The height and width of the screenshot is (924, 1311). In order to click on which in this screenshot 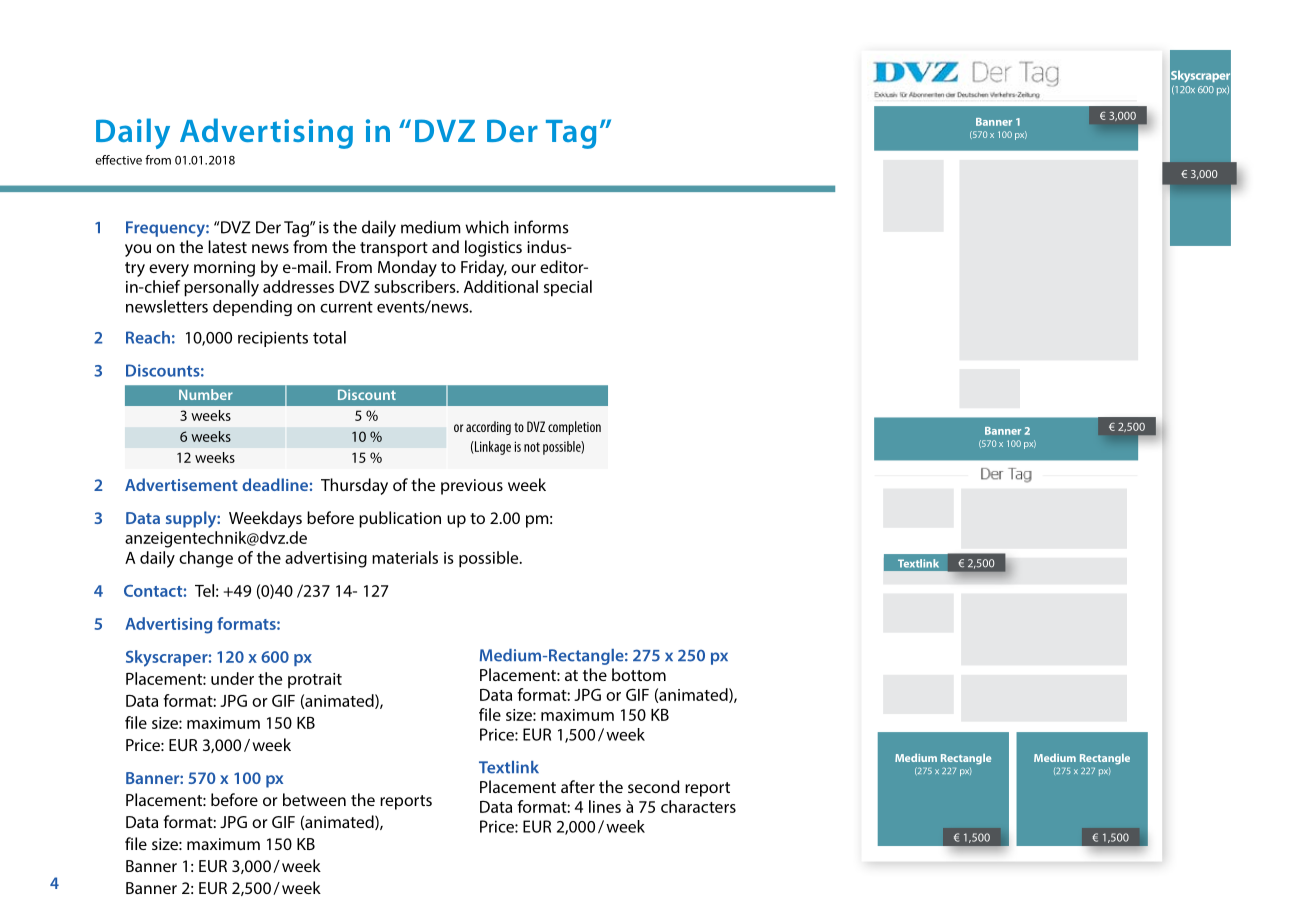, I will do `click(487, 227)`.
